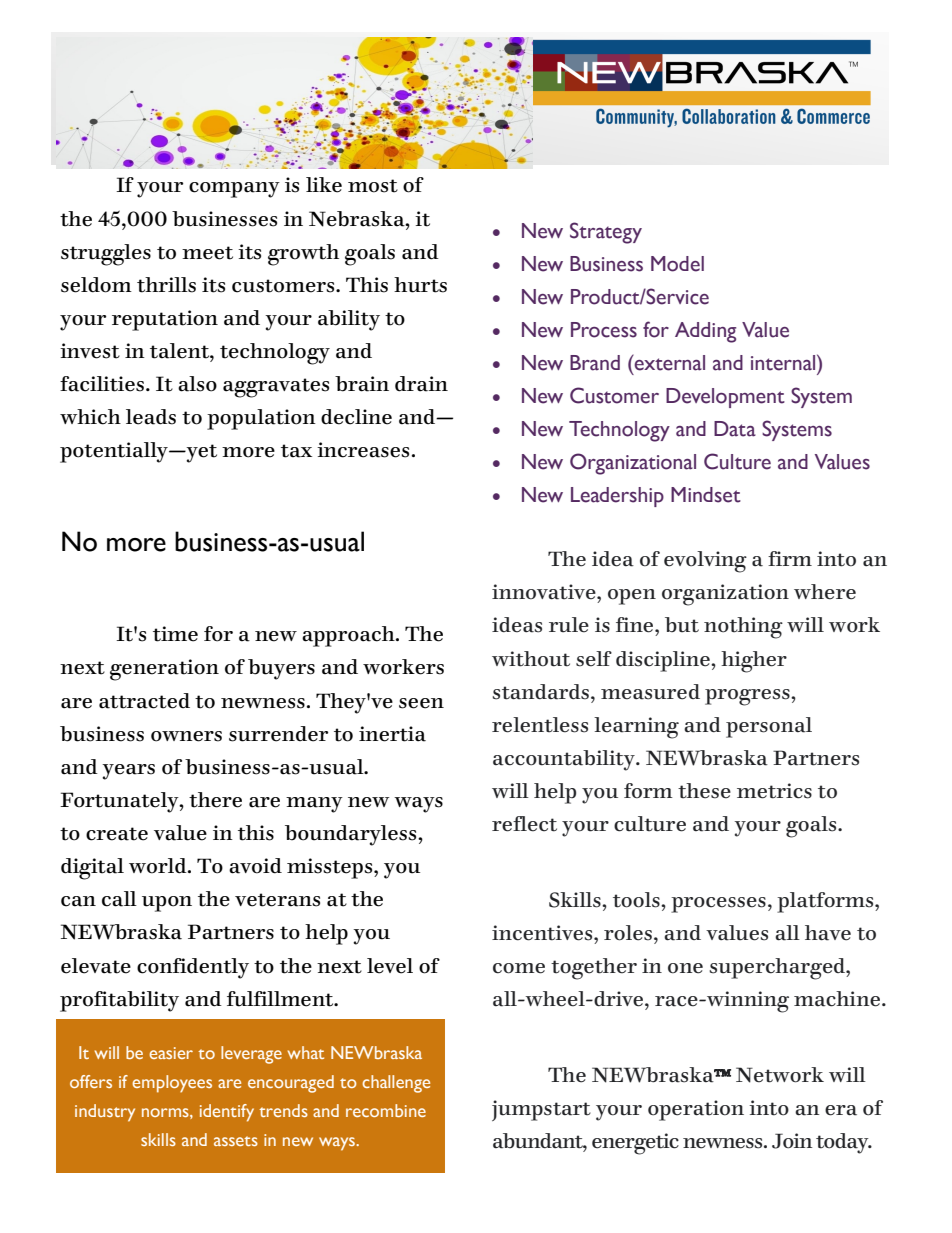 This screenshot has width=952, height=1233. What do you see at coordinates (363, 450) in the screenshot?
I see `increases` at bounding box center [363, 450].
